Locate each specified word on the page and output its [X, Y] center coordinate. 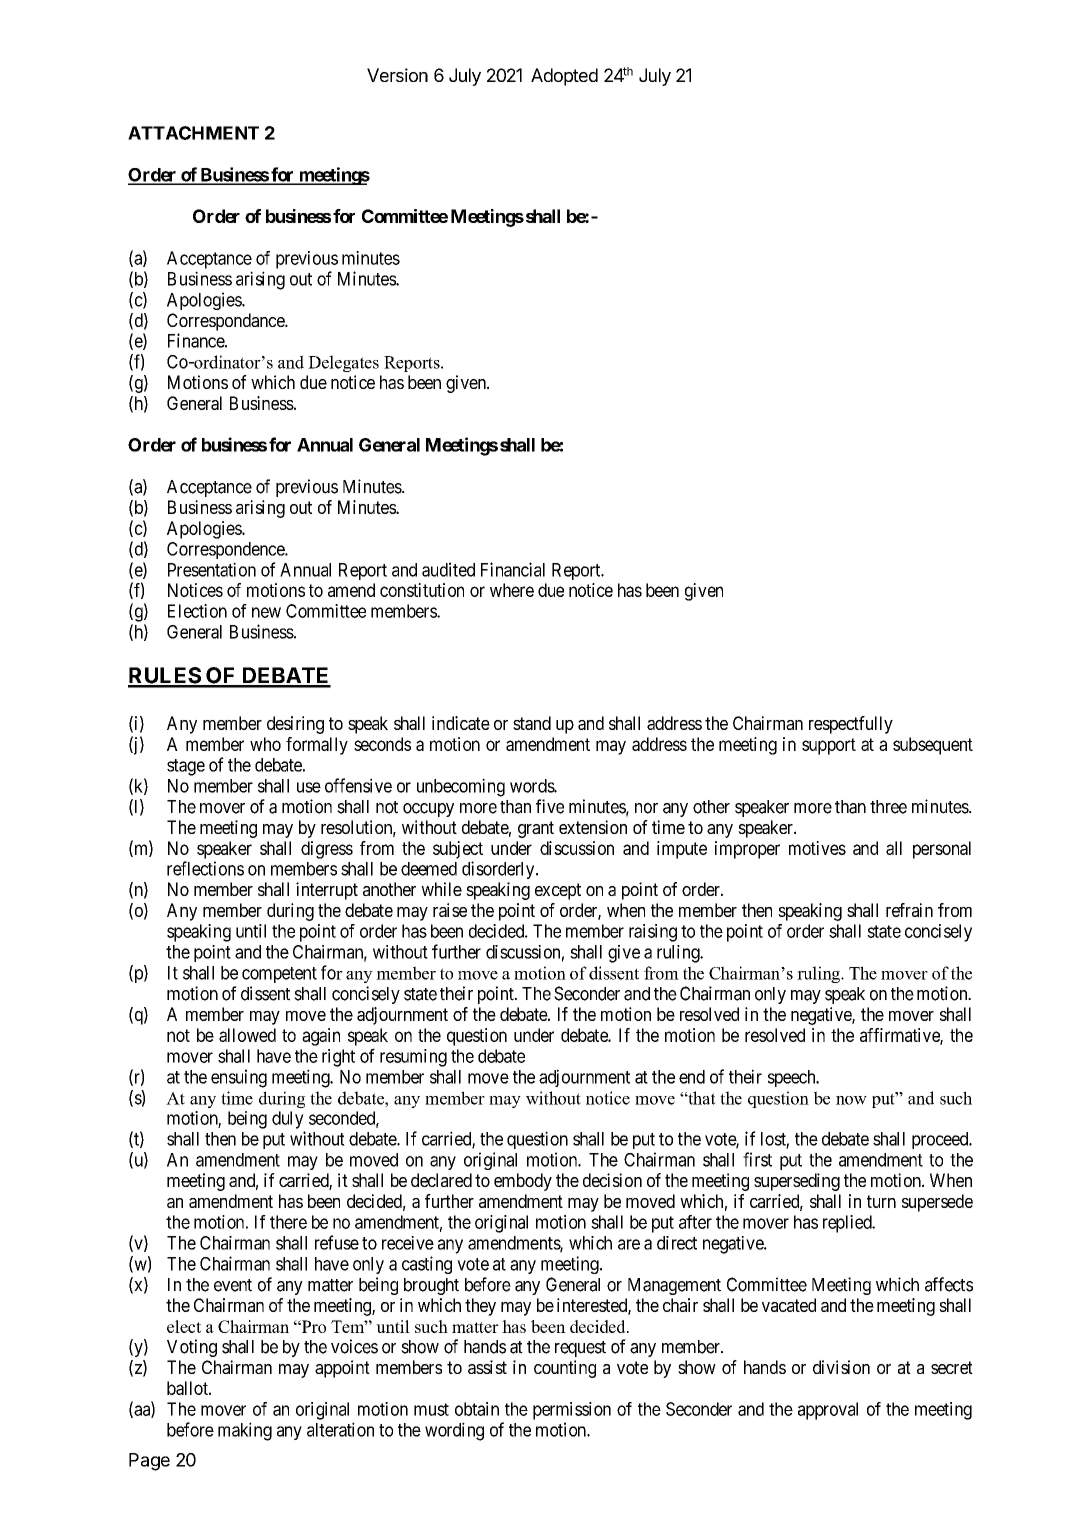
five [550, 806]
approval [828, 1411]
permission [572, 1411]
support [829, 746]
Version [397, 75]
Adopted [564, 77]
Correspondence [226, 550]
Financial [513, 569]
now [851, 1100]
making [245, 1431]
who [265, 744]
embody [523, 1182]
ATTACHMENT [193, 133]
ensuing [239, 1078]
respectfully [851, 725]
